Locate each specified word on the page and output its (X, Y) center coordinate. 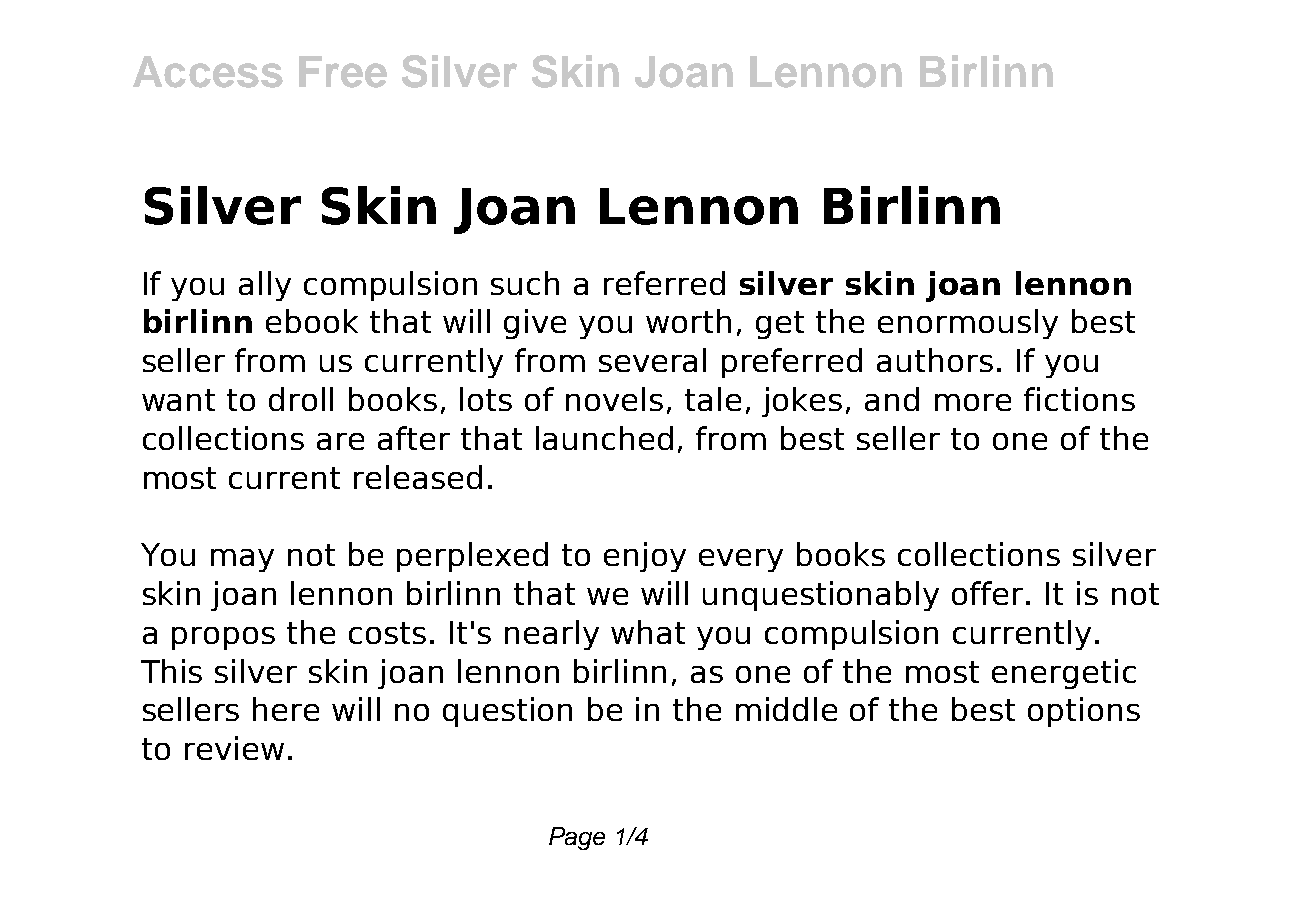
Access (208, 72)
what (648, 632)
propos (223, 638)
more (973, 402)
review (234, 748)
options (1084, 712)
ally (265, 286)
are (340, 441)
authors (935, 360)
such (525, 283)
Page (577, 838)
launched (604, 438)
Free (343, 72)
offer (987, 593)
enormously (968, 324)
